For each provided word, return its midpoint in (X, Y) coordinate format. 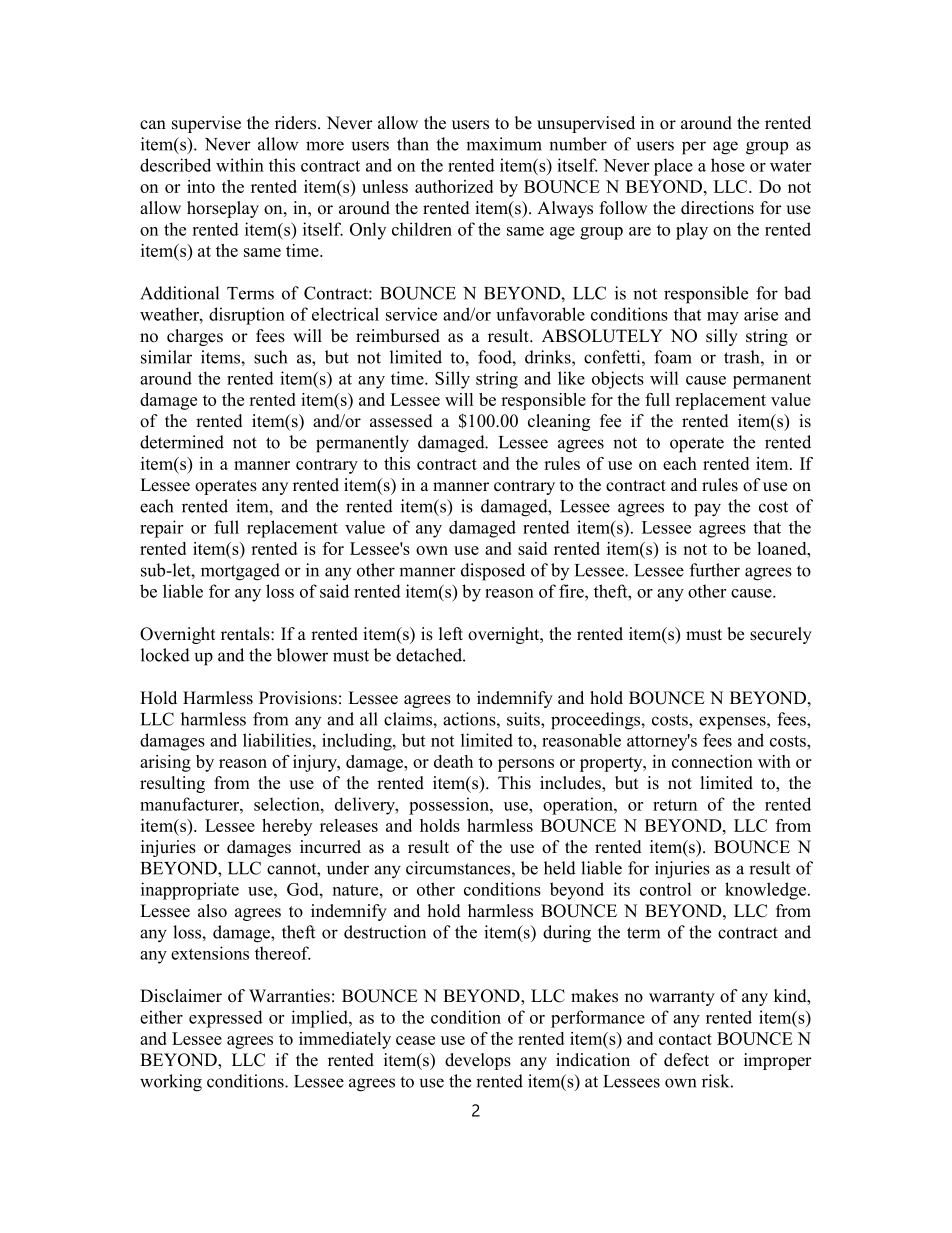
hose (728, 165)
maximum (504, 144)
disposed (493, 572)
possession (450, 806)
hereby (287, 827)
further (715, 570)
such (270, 357)
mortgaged (240, 572)
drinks (549, 357)
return (675, 805)
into (201, 186)
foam (673, 357)
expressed (226, 1019)
